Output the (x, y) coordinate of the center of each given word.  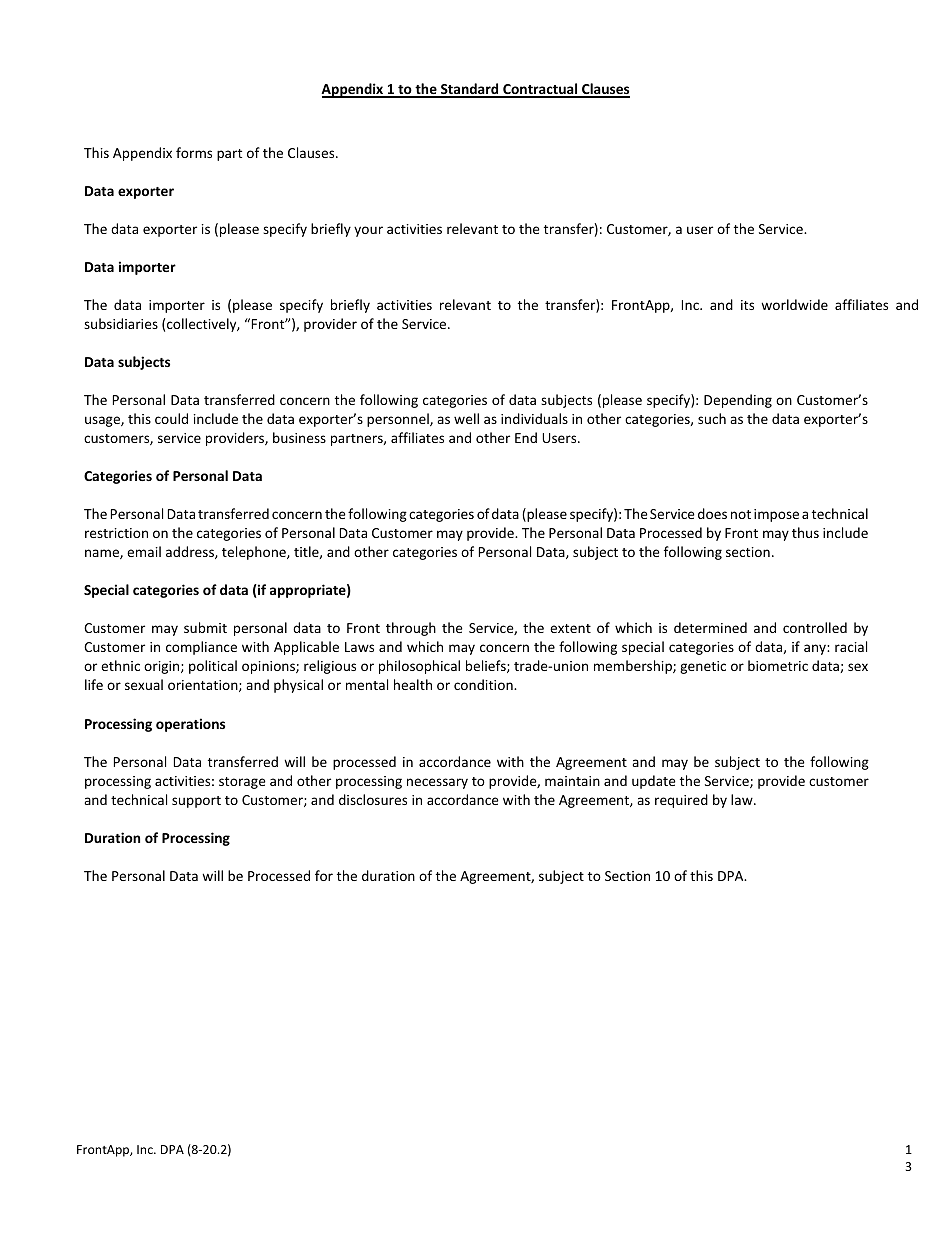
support (196, 802)
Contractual (540, 90)
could (171, 418)
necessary (437, 783)
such (712, 418)
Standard (470, 90)
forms (194, 152)
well (466, 418)
